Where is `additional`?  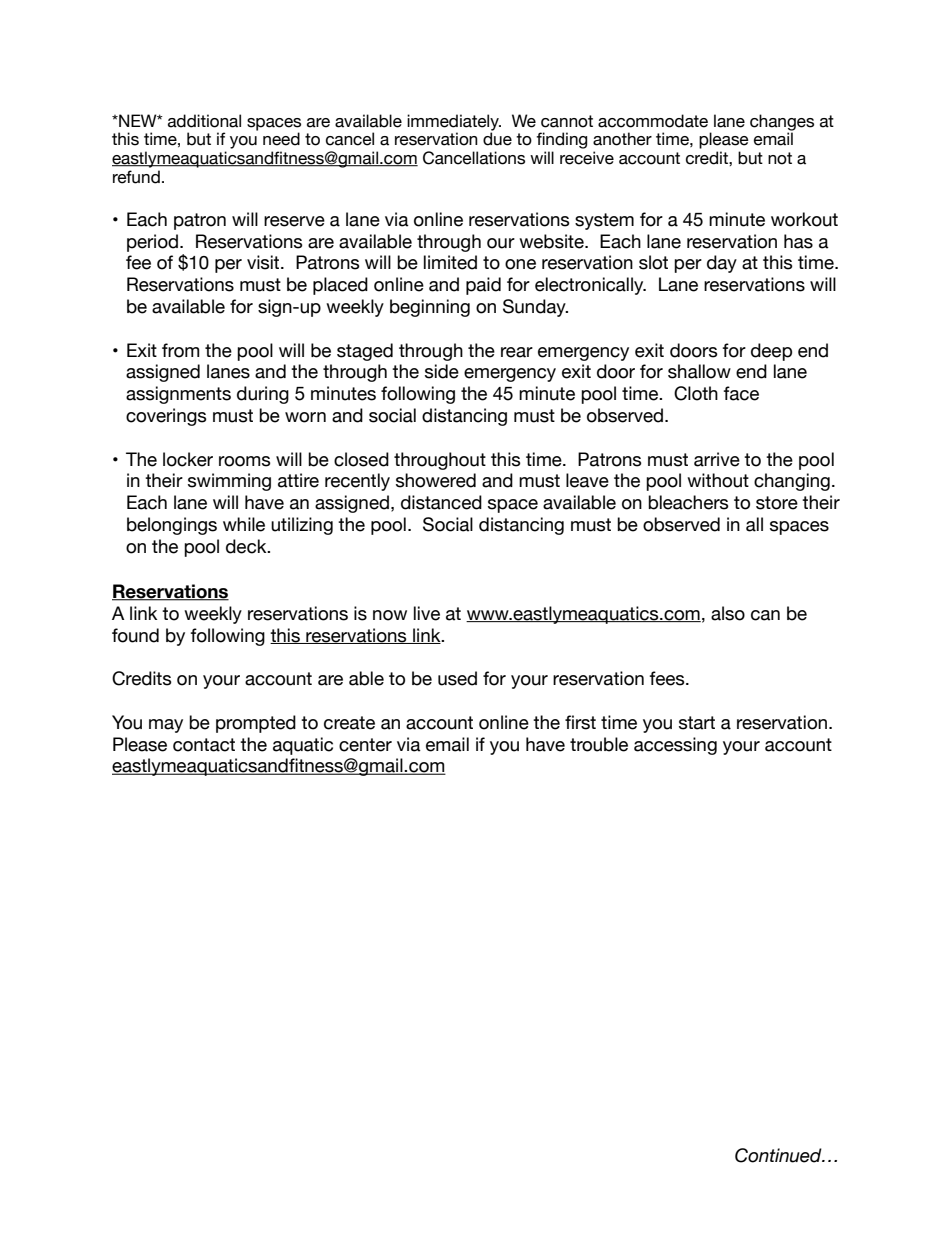 additional is located at coordinates (204, 121).
